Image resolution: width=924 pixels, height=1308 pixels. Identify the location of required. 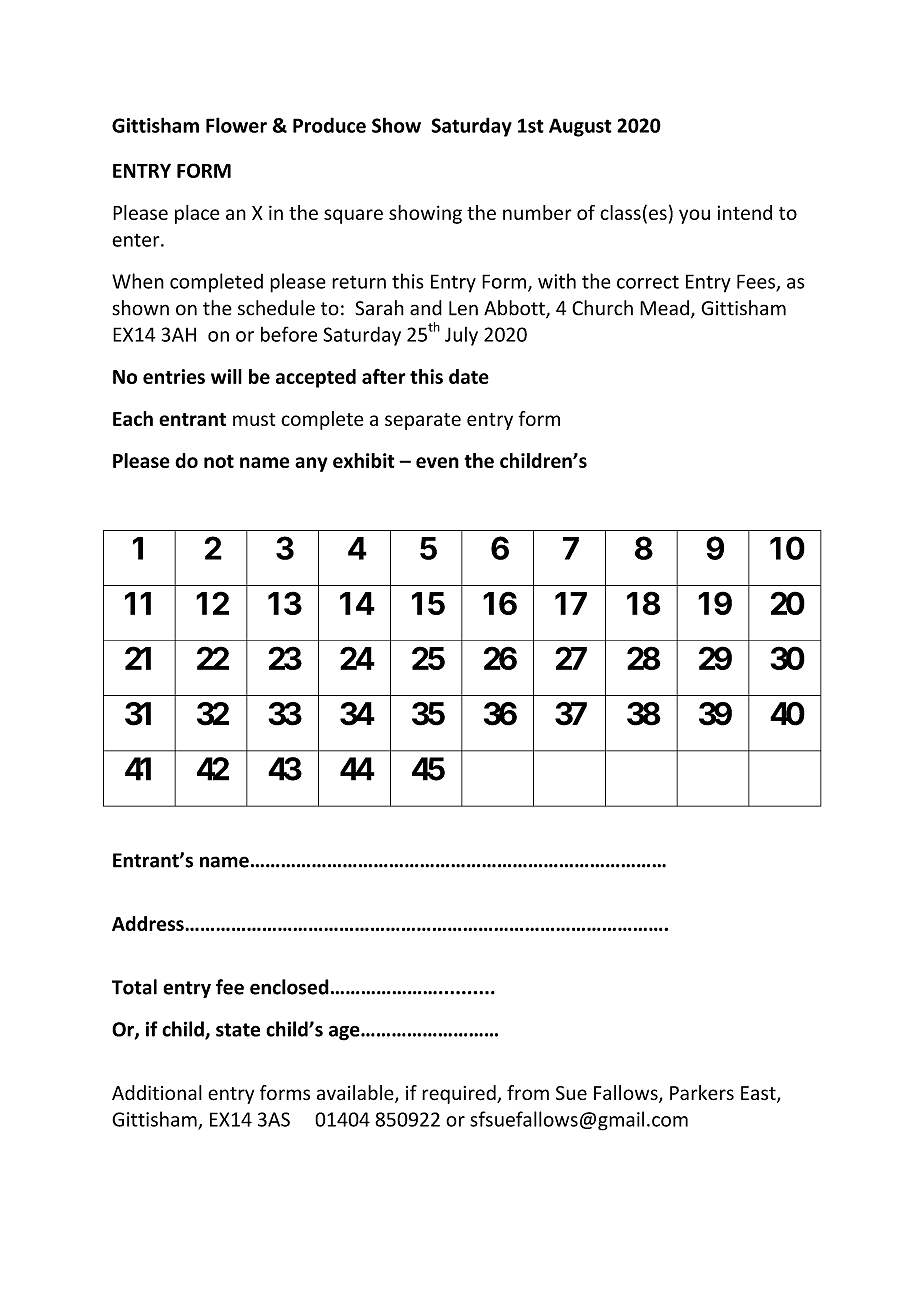
(460, 1094).
